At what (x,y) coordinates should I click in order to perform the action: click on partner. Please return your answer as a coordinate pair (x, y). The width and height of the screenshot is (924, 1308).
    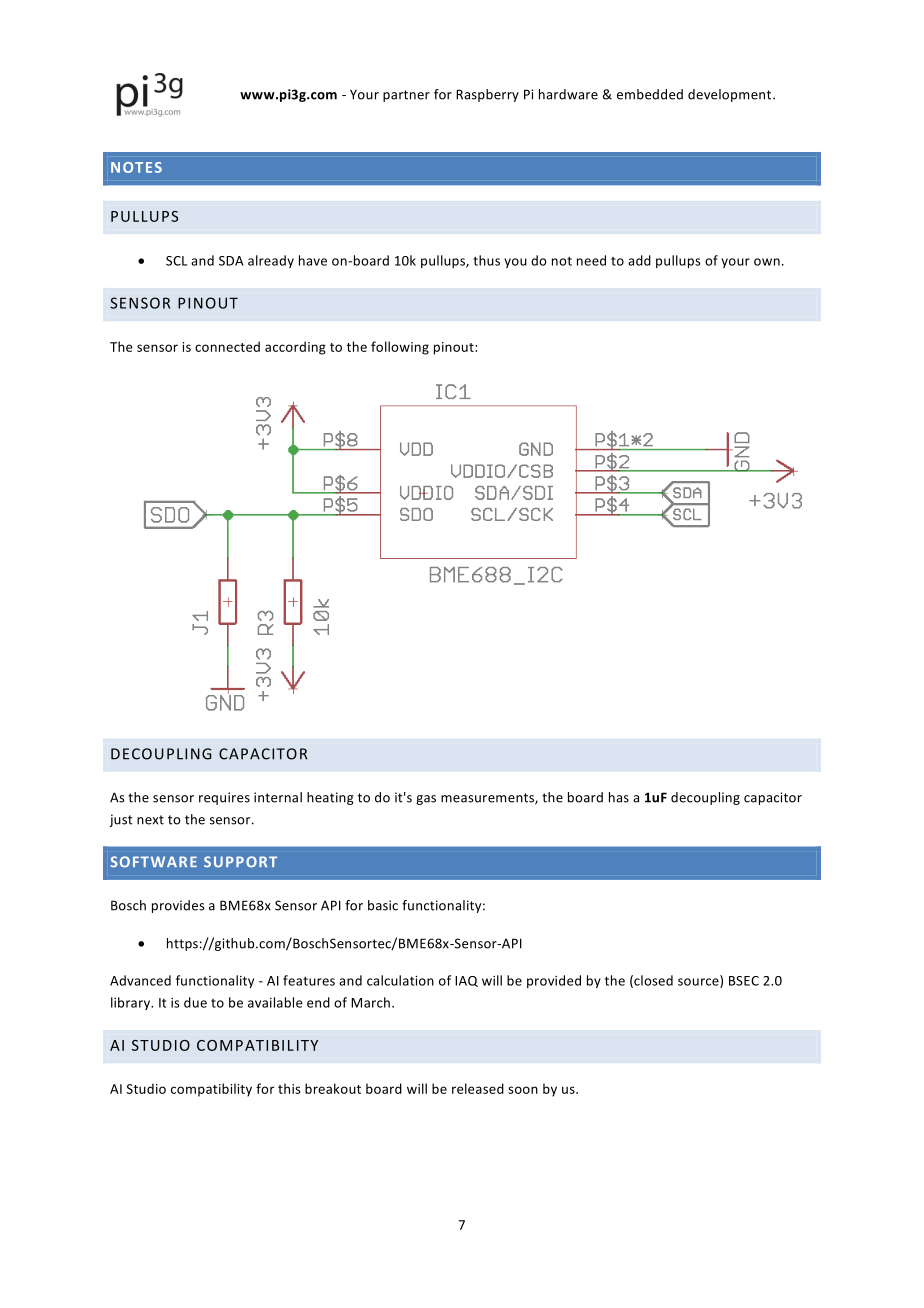
    Looking at the image, I should click on (406, 96).
